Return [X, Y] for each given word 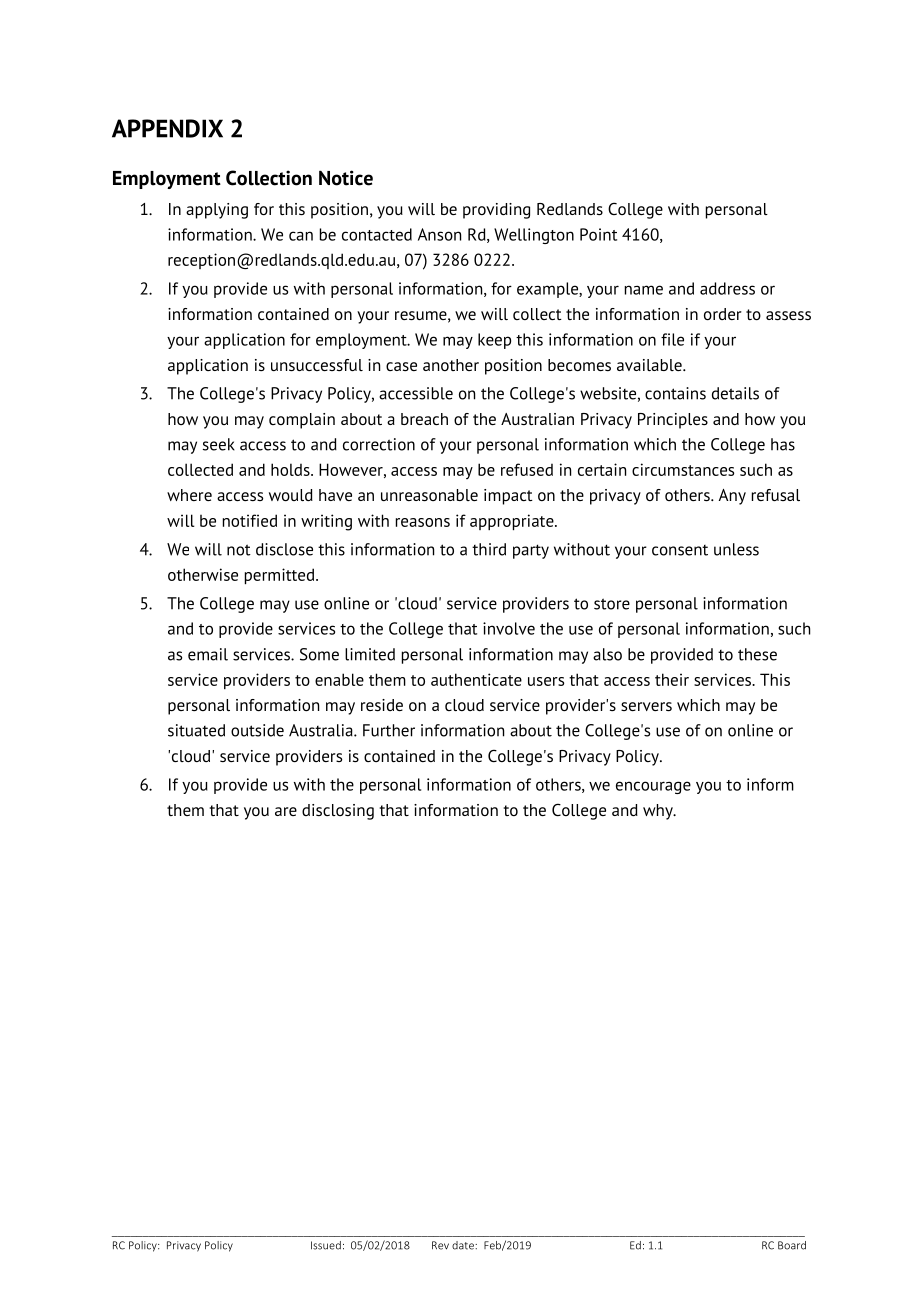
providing [496, 211]
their [672, 679]
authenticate [476, 679]
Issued [326, 1245]
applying [217, 211]
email [208, 654]
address [727, 288]
